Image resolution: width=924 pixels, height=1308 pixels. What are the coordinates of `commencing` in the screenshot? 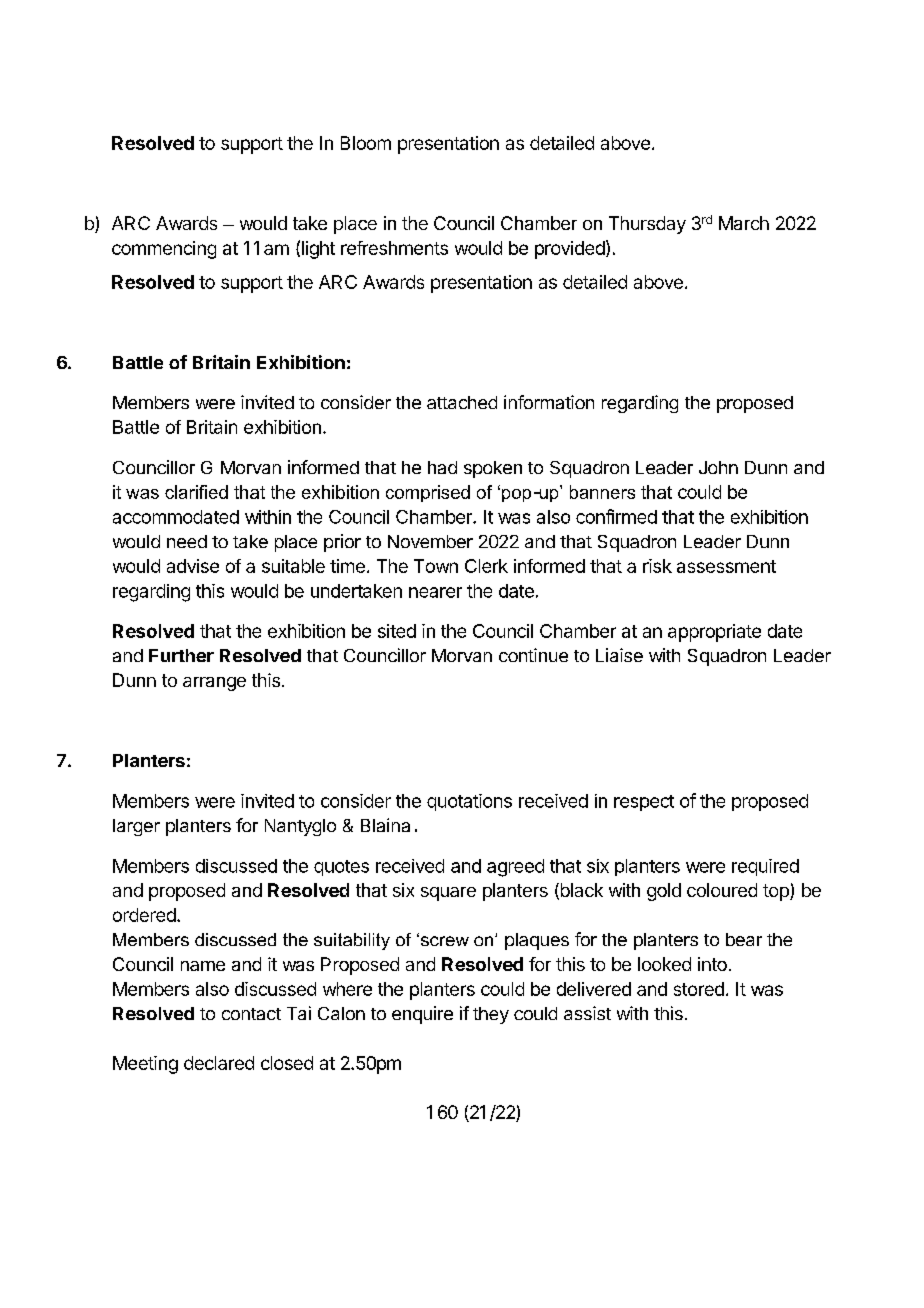 It's located at (164, 250).
